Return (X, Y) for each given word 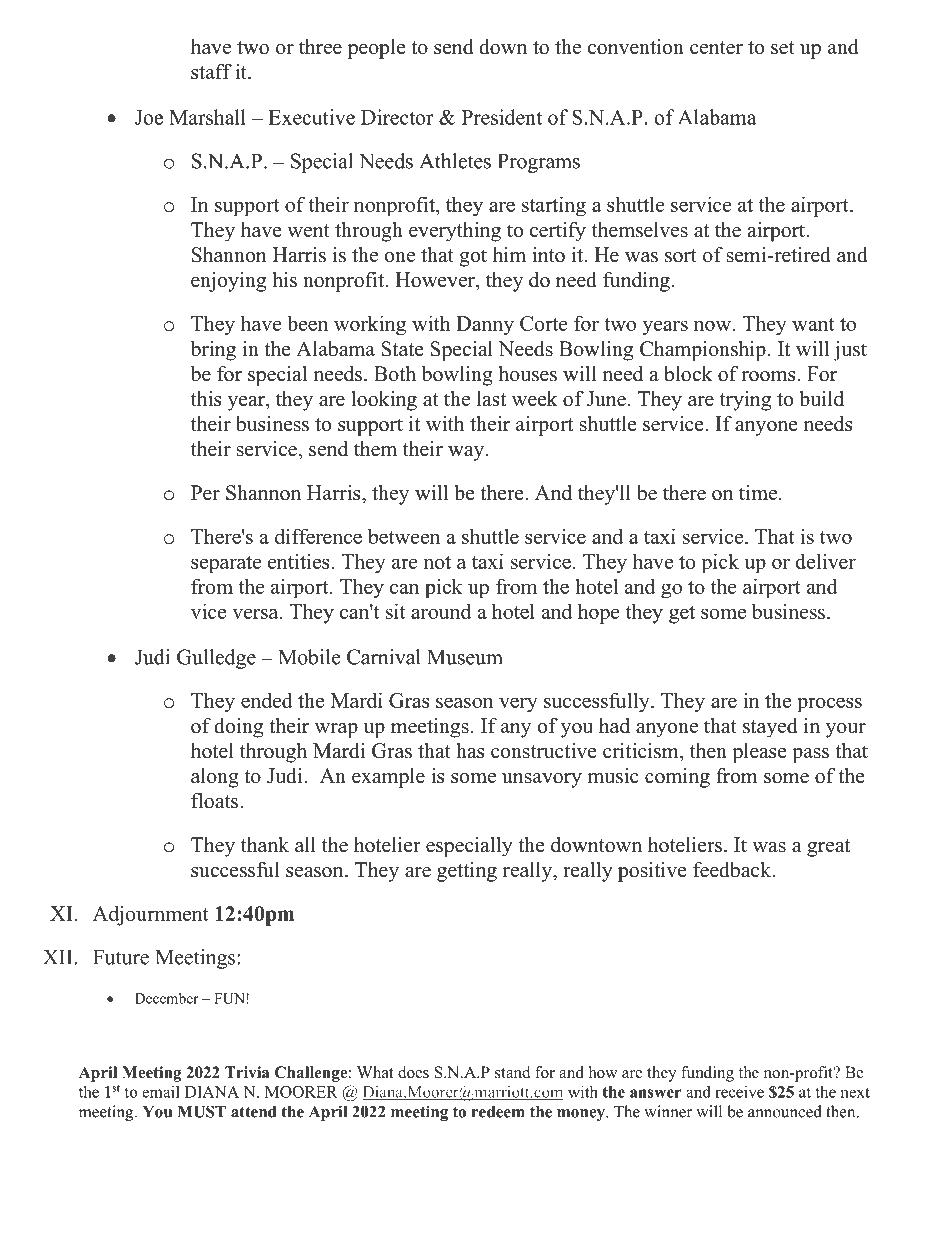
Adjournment (151, 915)
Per (205, 493)
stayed (770, 728)
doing (238, 728)
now (712, 325)
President (502, 117)
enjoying (228, 282)
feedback (733, 870)
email (161, 1091)
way (467, 453)
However (436, 280)
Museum (465, 657)
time (758, 493)
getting (467, 872)
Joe (149, 117)
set (783, 48)
